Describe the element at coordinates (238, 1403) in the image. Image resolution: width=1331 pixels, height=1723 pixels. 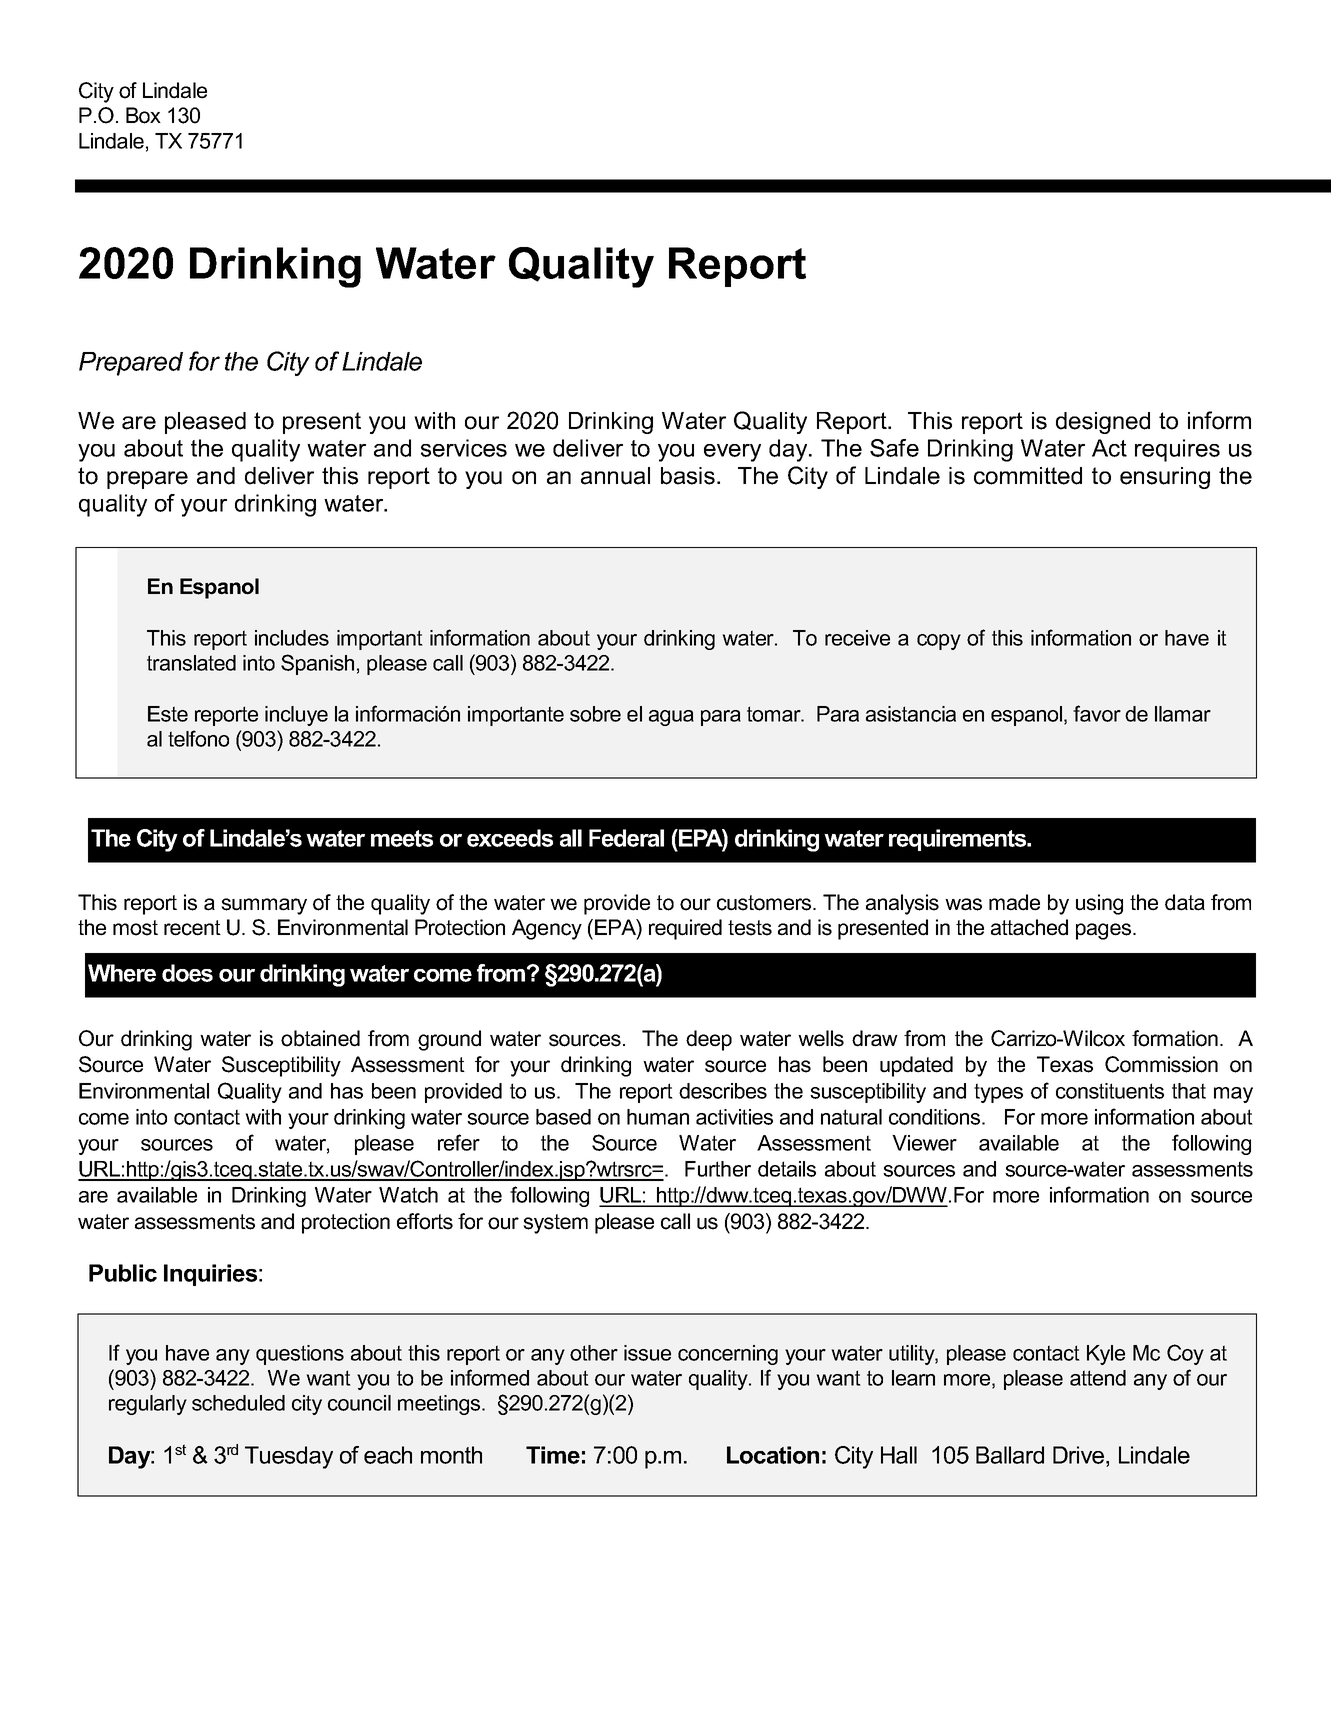
I see `scheduled` at that location.
